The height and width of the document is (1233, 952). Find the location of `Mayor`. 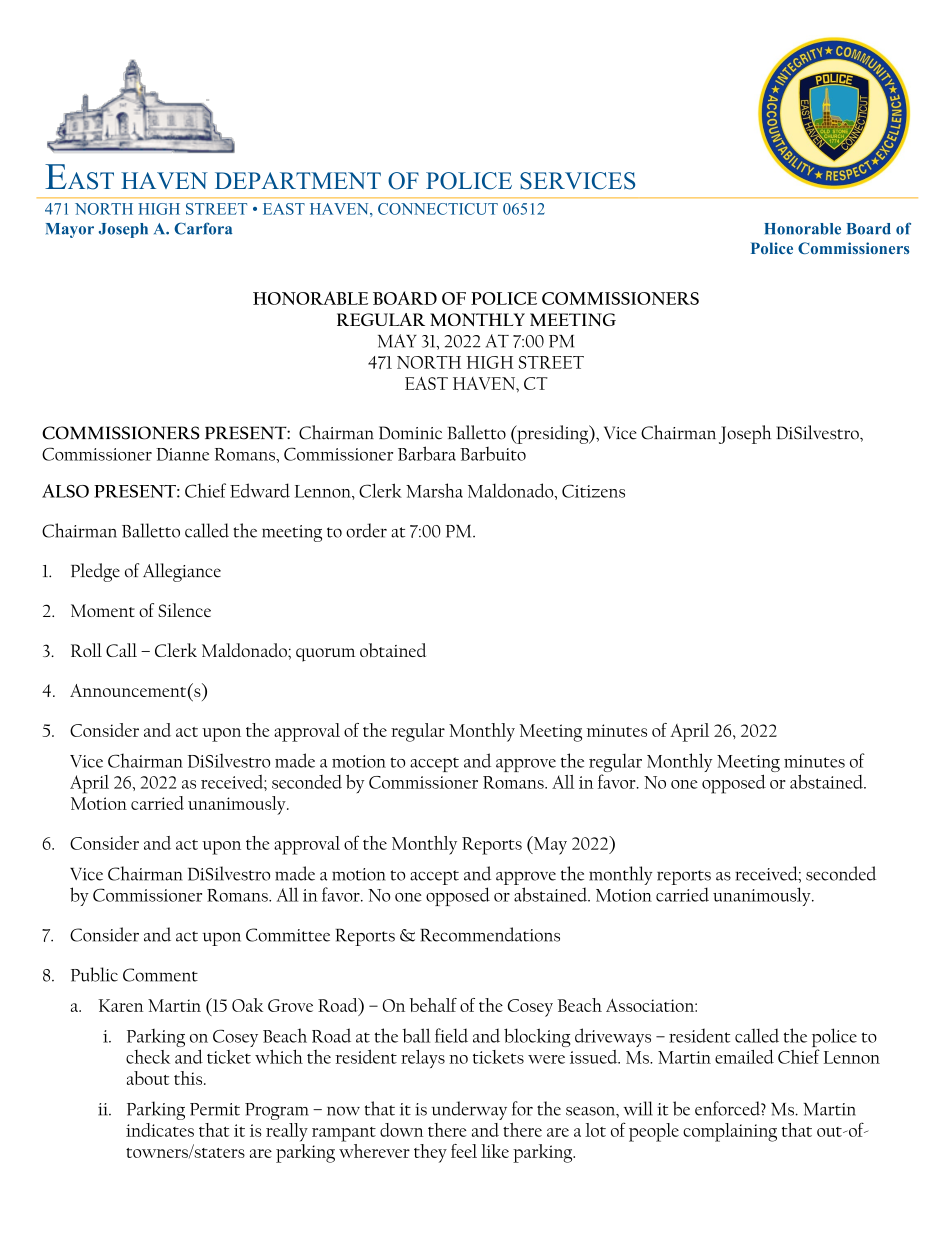

Mayor is located at coordinates (70, 230).
